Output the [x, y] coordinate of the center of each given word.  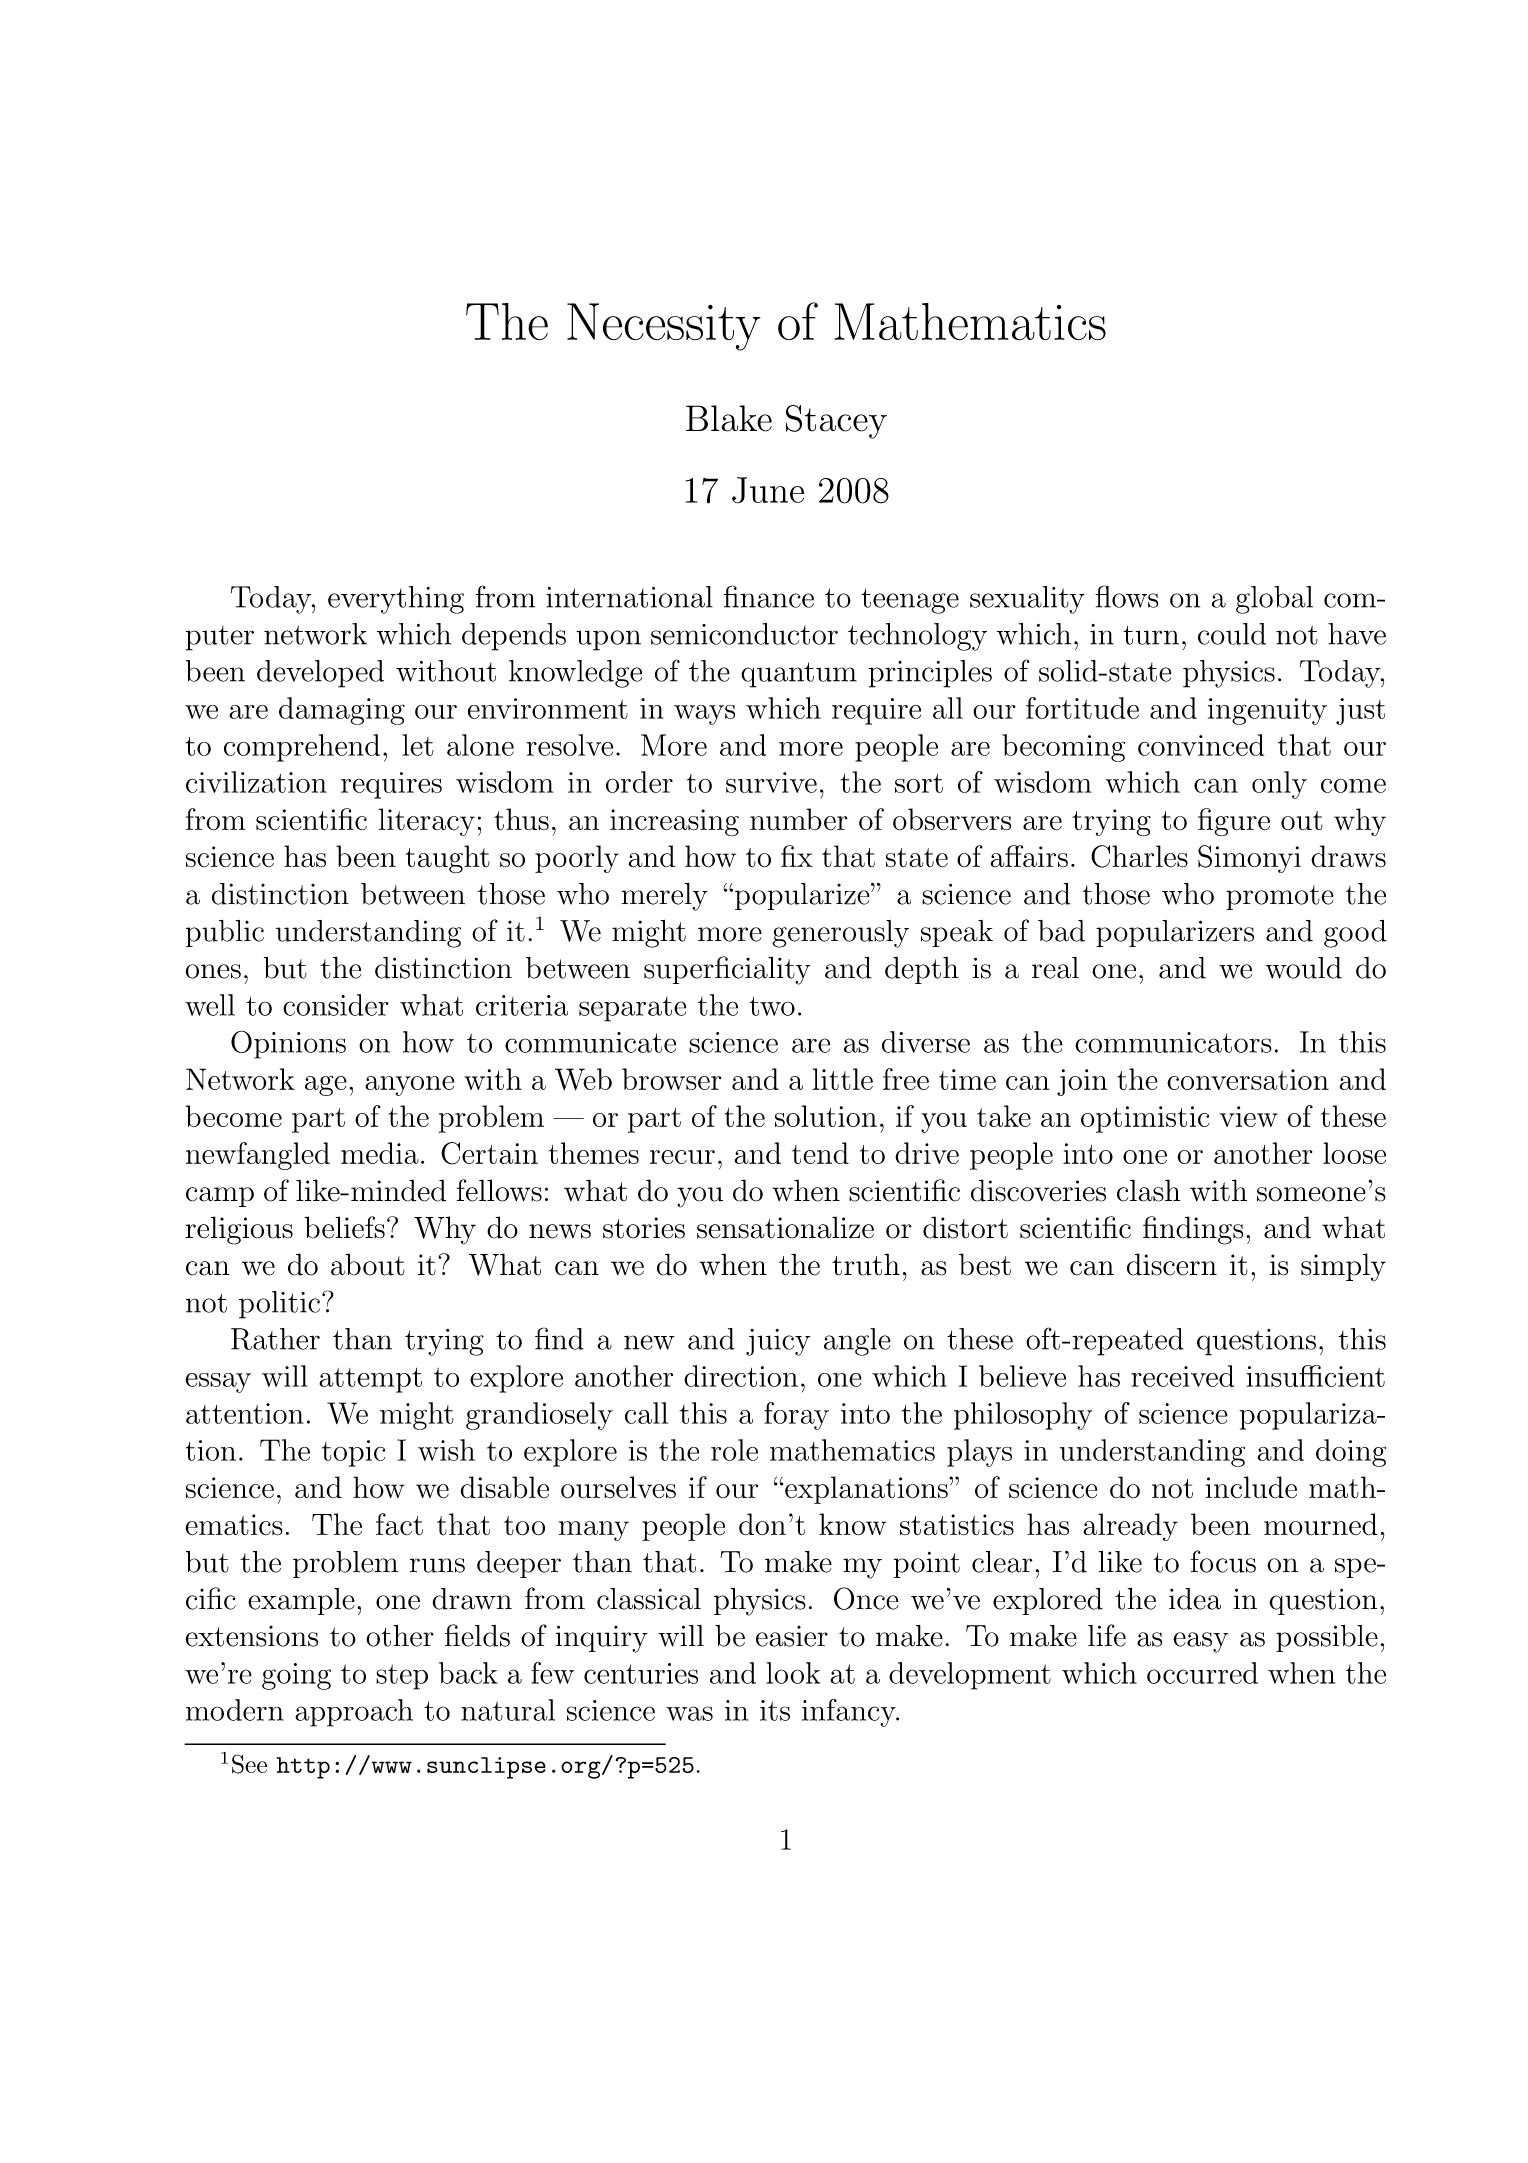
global [1274, 600]
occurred [1202, 1673]
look [793, 1673]
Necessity [664, 327]
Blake [729, 418]
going [296, 1676]
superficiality [727, 970]
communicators [1173, 1042]
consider [336, 1005]
